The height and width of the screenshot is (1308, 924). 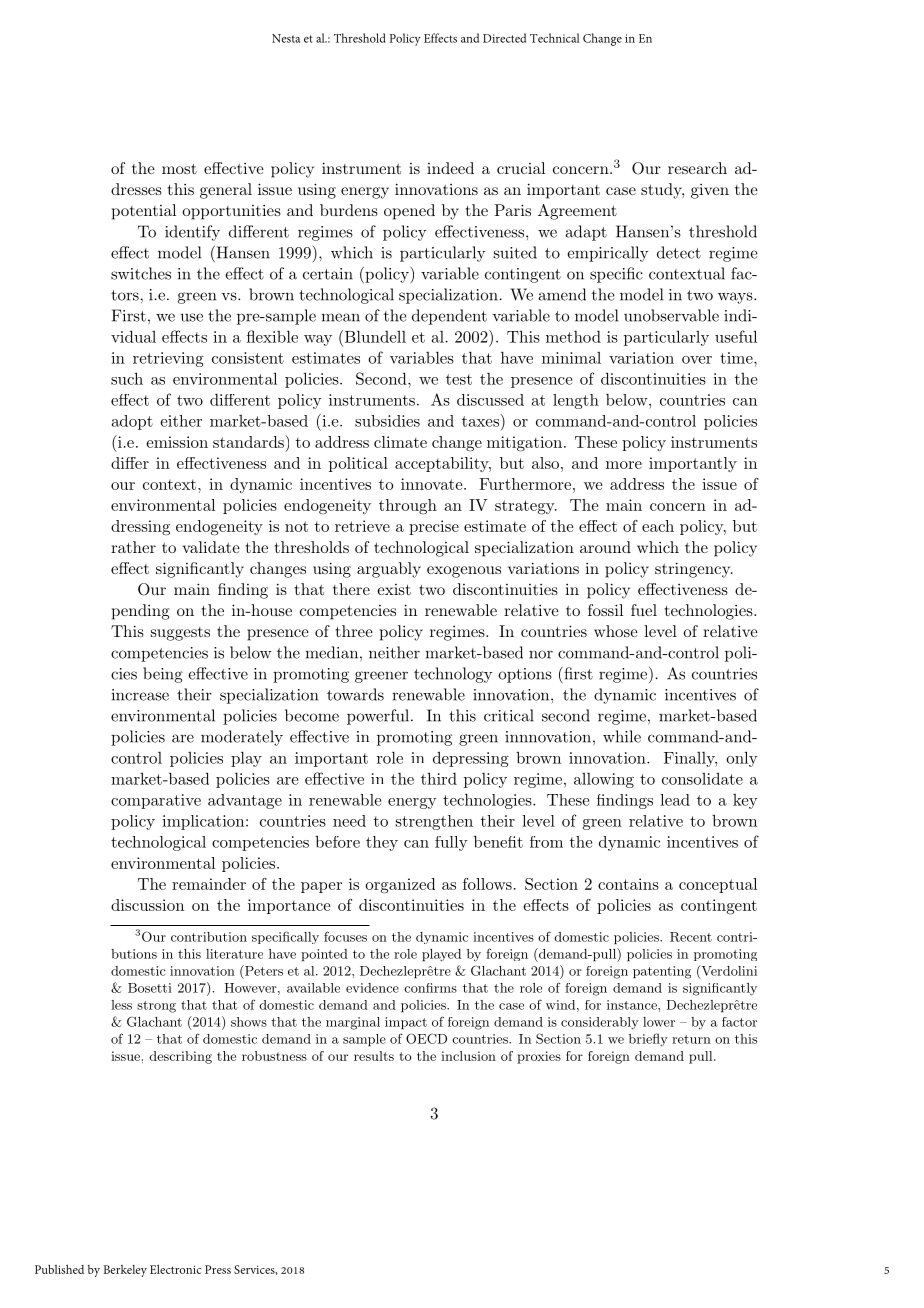 What do you see at coordinates (354, 631) in the screenshot?
I see `three` at bounding box center [354, 631].
